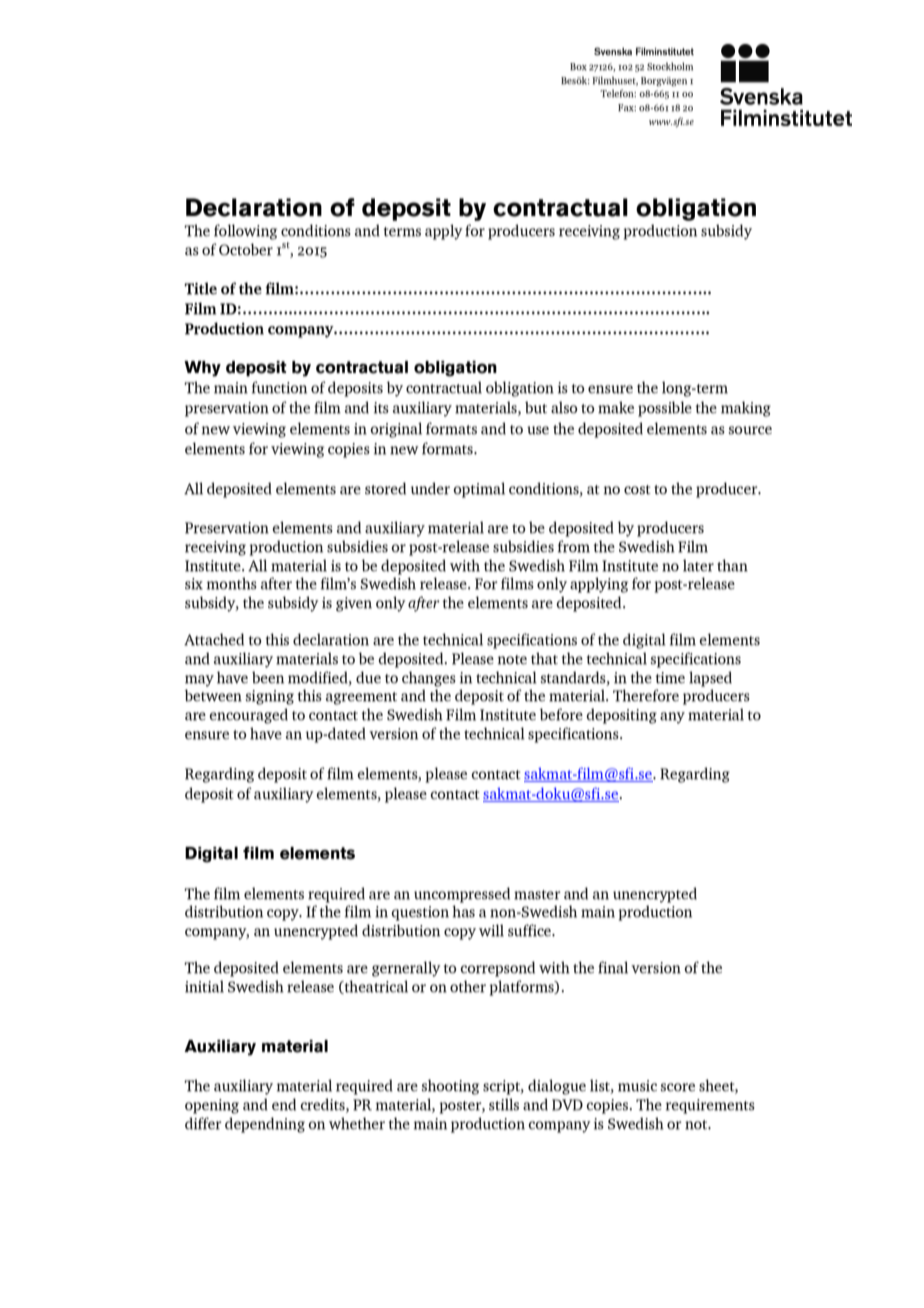  Describe the element at coordinates (678, 1087) in the screenshot. I see `score` at that location.
